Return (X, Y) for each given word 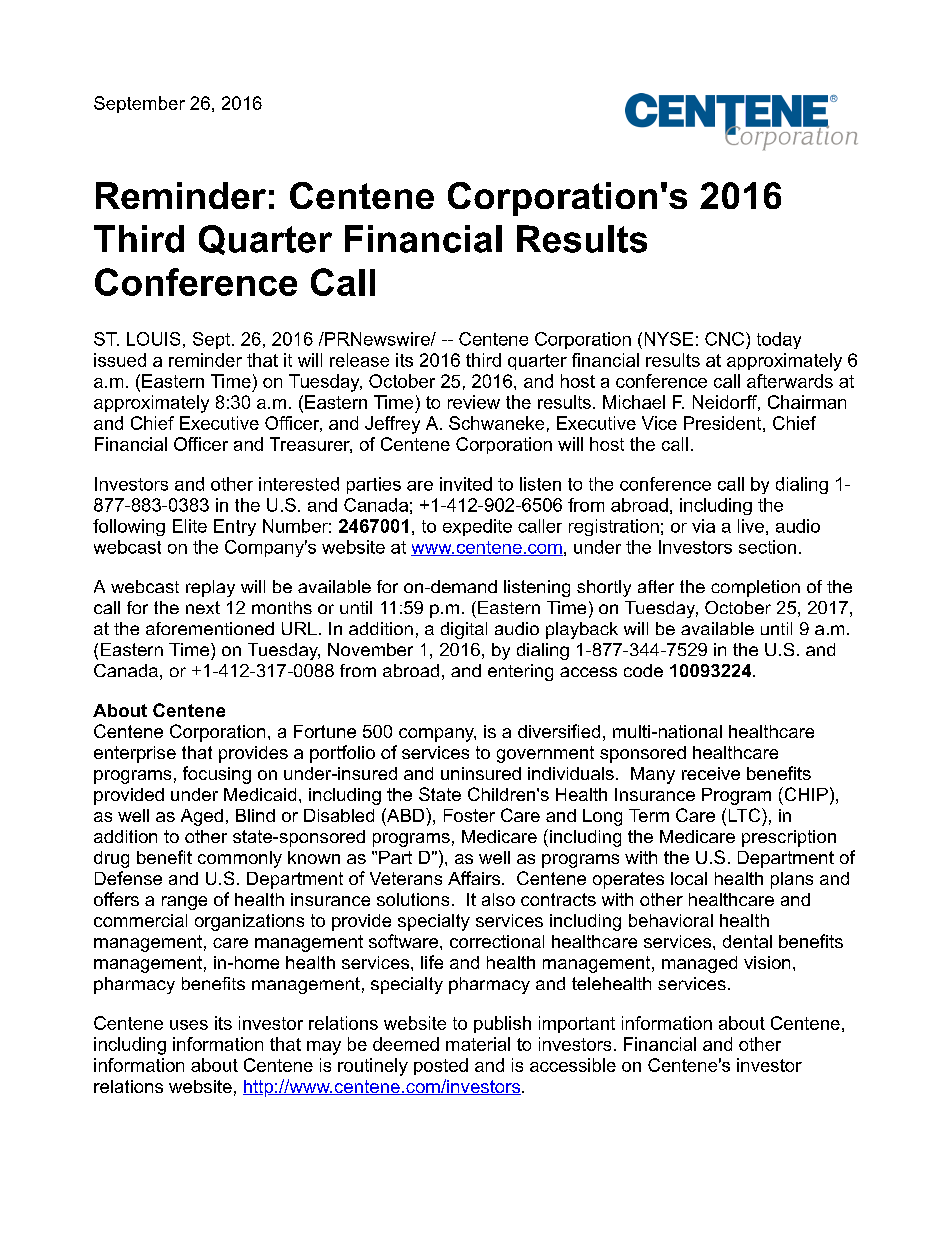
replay (210, 588)
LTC (746, 815)
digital (464, 630)
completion (755, 588)
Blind (255, 815)
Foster (469, 815)
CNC (724, 339)
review (474, 402)
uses (189, 1025)
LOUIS (153, 339)
